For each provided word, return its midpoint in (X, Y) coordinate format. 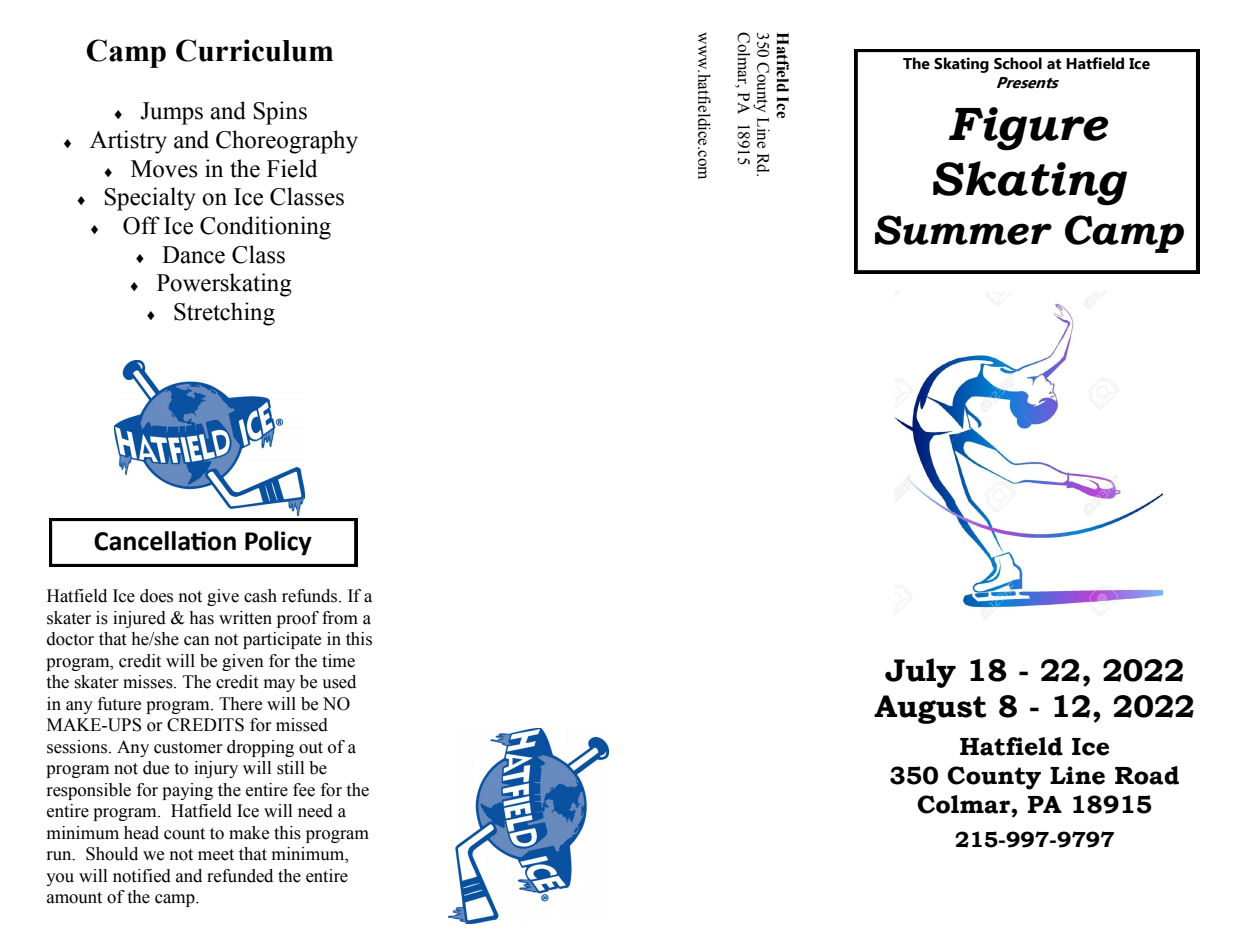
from (340, 618)
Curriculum (254, 50)
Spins (280, 113)
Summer (963, 230)
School (1018, 63)
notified (142, 876)
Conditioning (265, 228)
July (920, 673)
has (201, 618)
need (315, 811)
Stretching (224, 314)
